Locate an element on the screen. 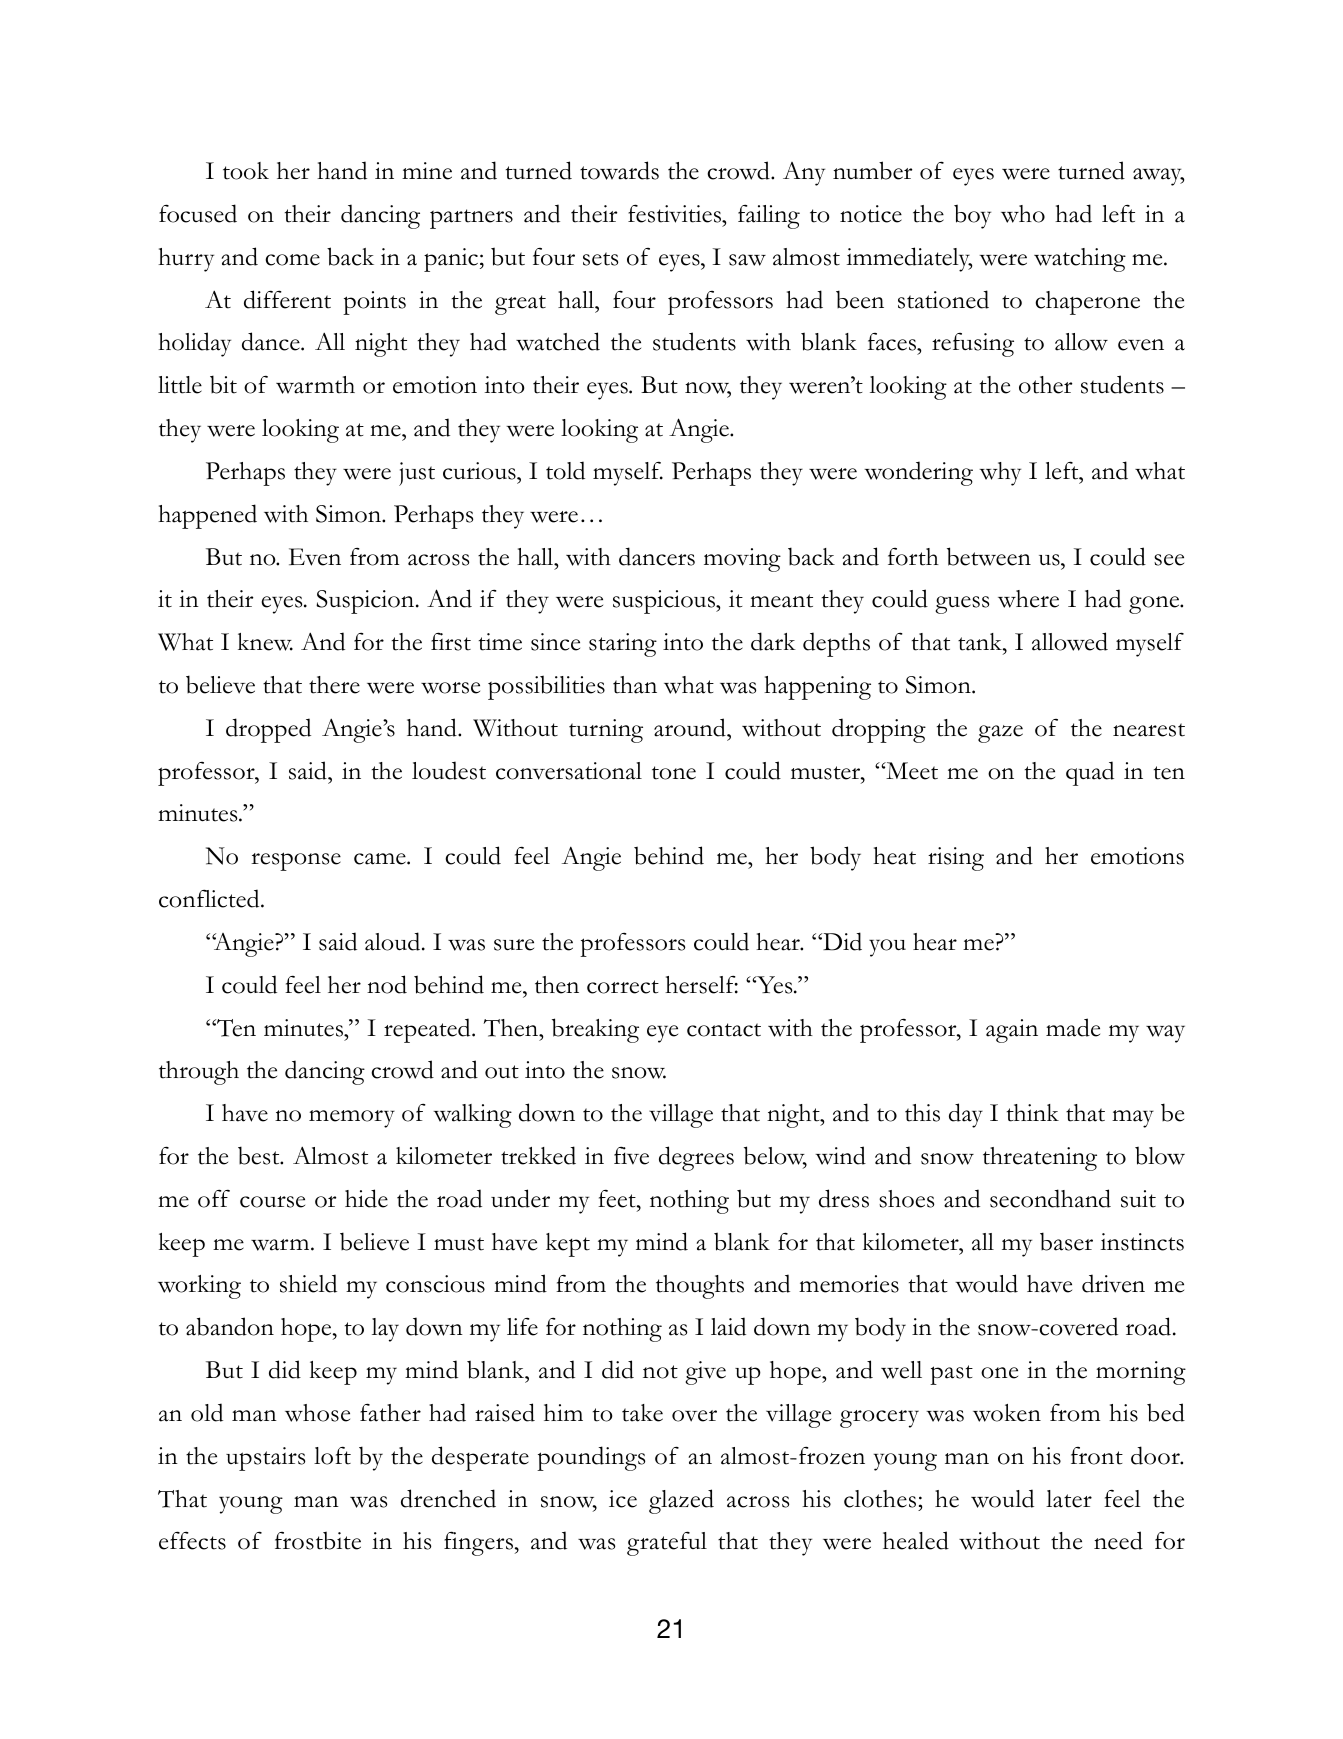 The image size is (1343, 1739). festivities is located at coordinates (675, 213).
